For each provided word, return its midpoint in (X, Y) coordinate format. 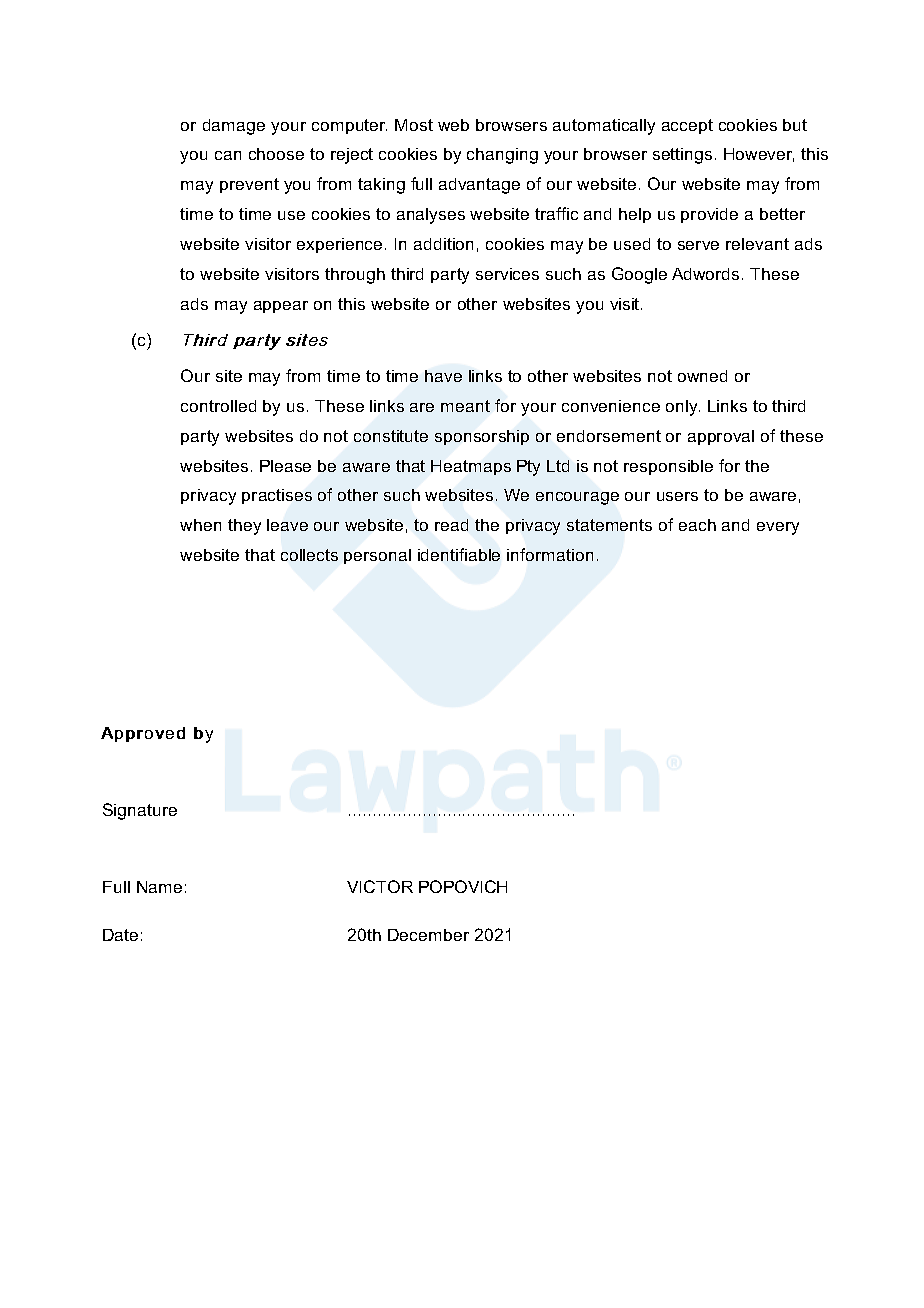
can (228, 155)
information (550, 554)
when (200, 525)
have (443, 376)
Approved (143, 734)
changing (502, 156)
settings (682, 156)
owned (702, 376)
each (697, 525)
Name (159, 887)
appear (281, 307)
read (451, 525)
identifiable (459, 554)
